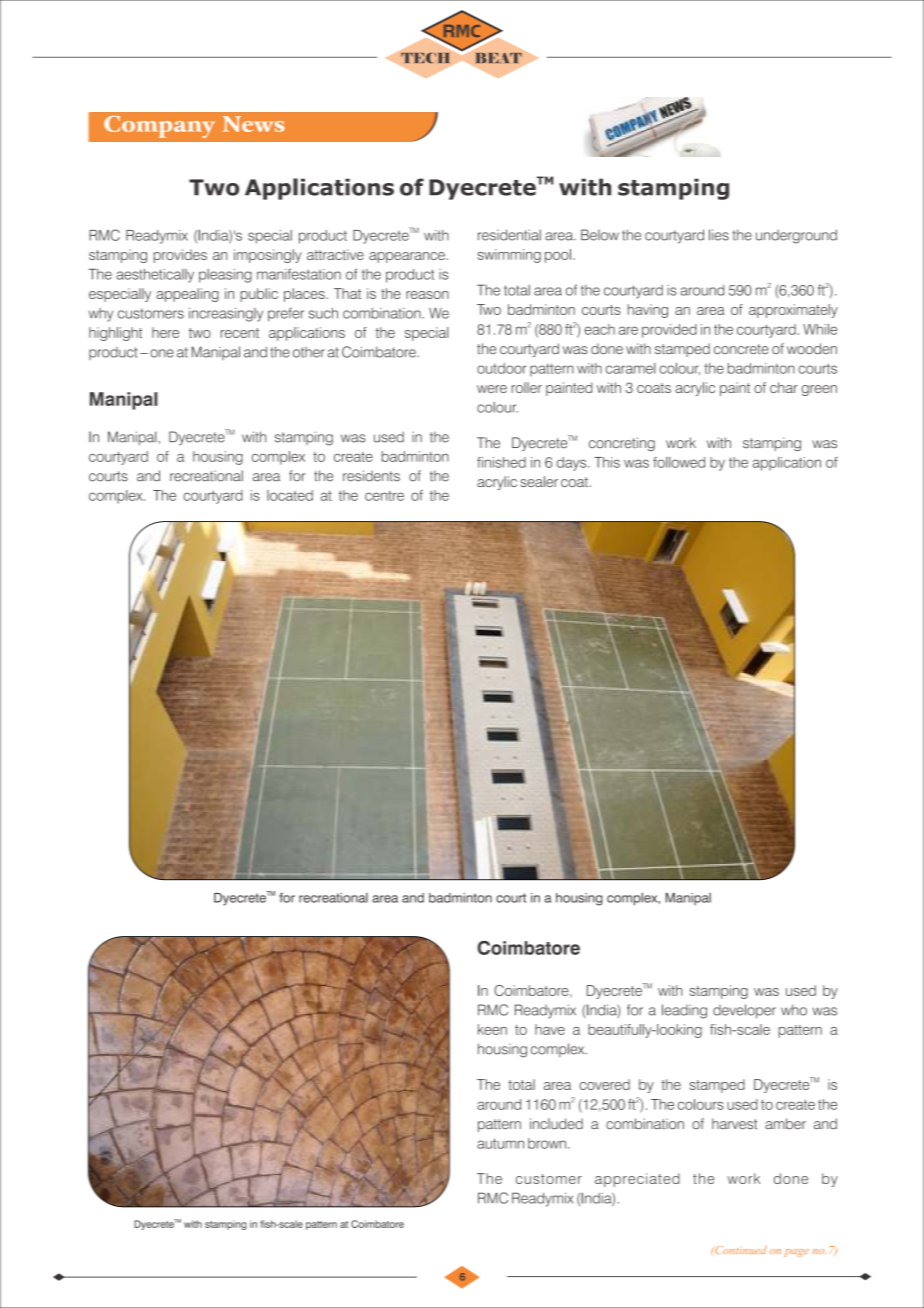 The height and width of the page is (1308, 924). What do you see at coordinates (253, 124) in the page?
I see `News` at bounding box center [253, 124].
